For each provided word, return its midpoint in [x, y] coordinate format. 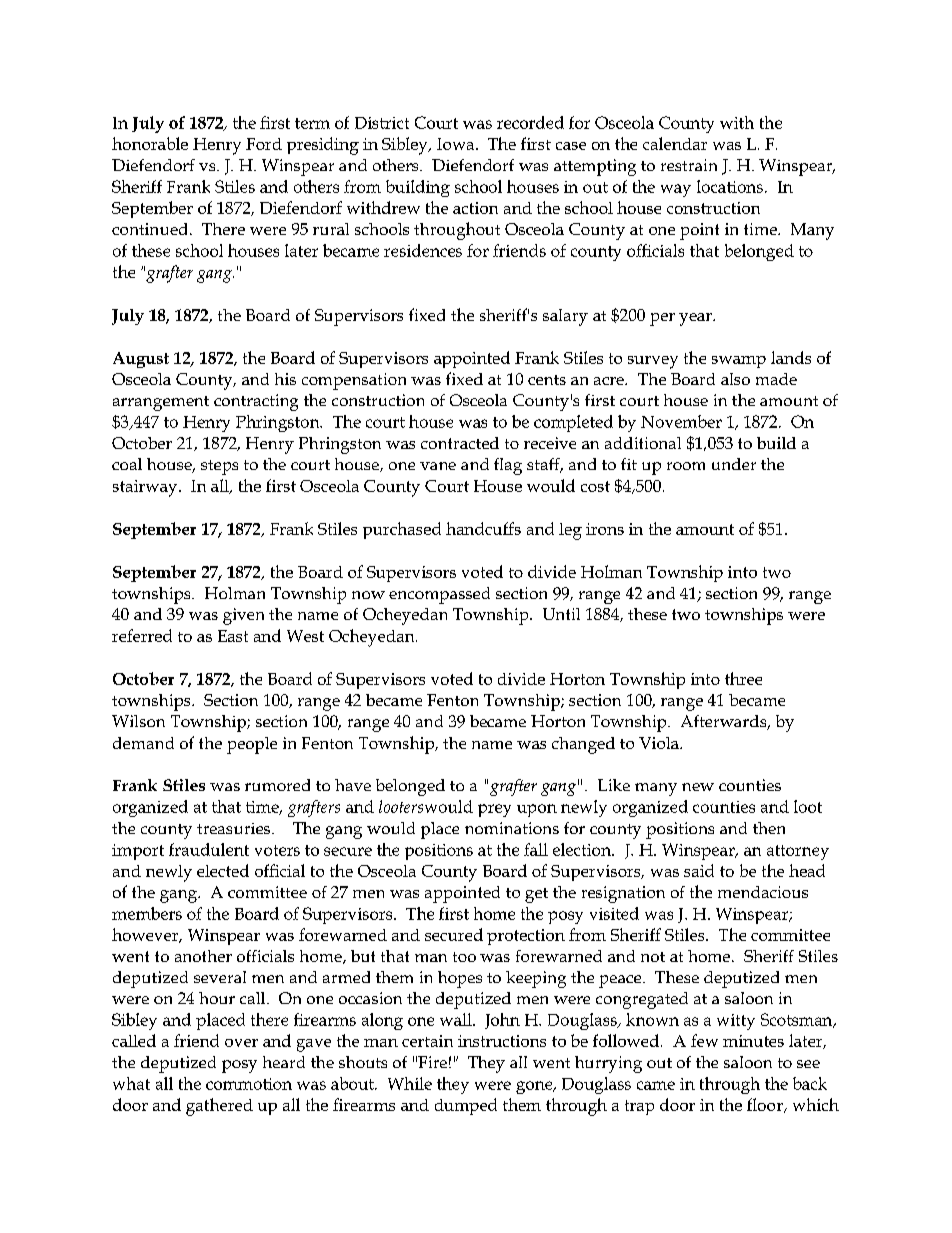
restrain [689, 165]
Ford [264, 144]
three [743, 678]
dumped [466, 1106]
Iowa [457, 144]
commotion [249, 1084]
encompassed [439, 595]
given [243, 616]
